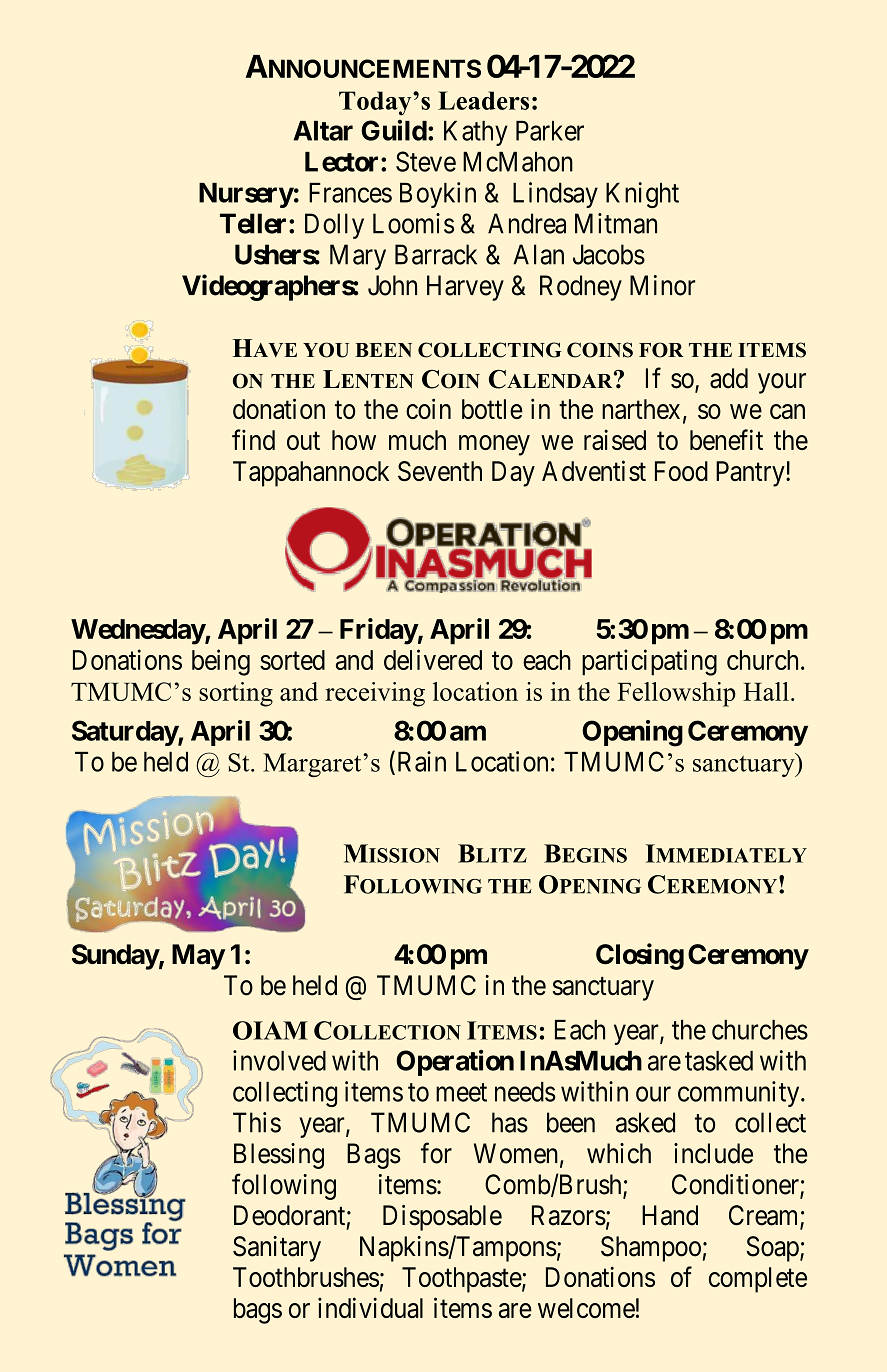  Describe the element at coordinates (642, 195) in the screenshot. I see `Knight` at that location.
